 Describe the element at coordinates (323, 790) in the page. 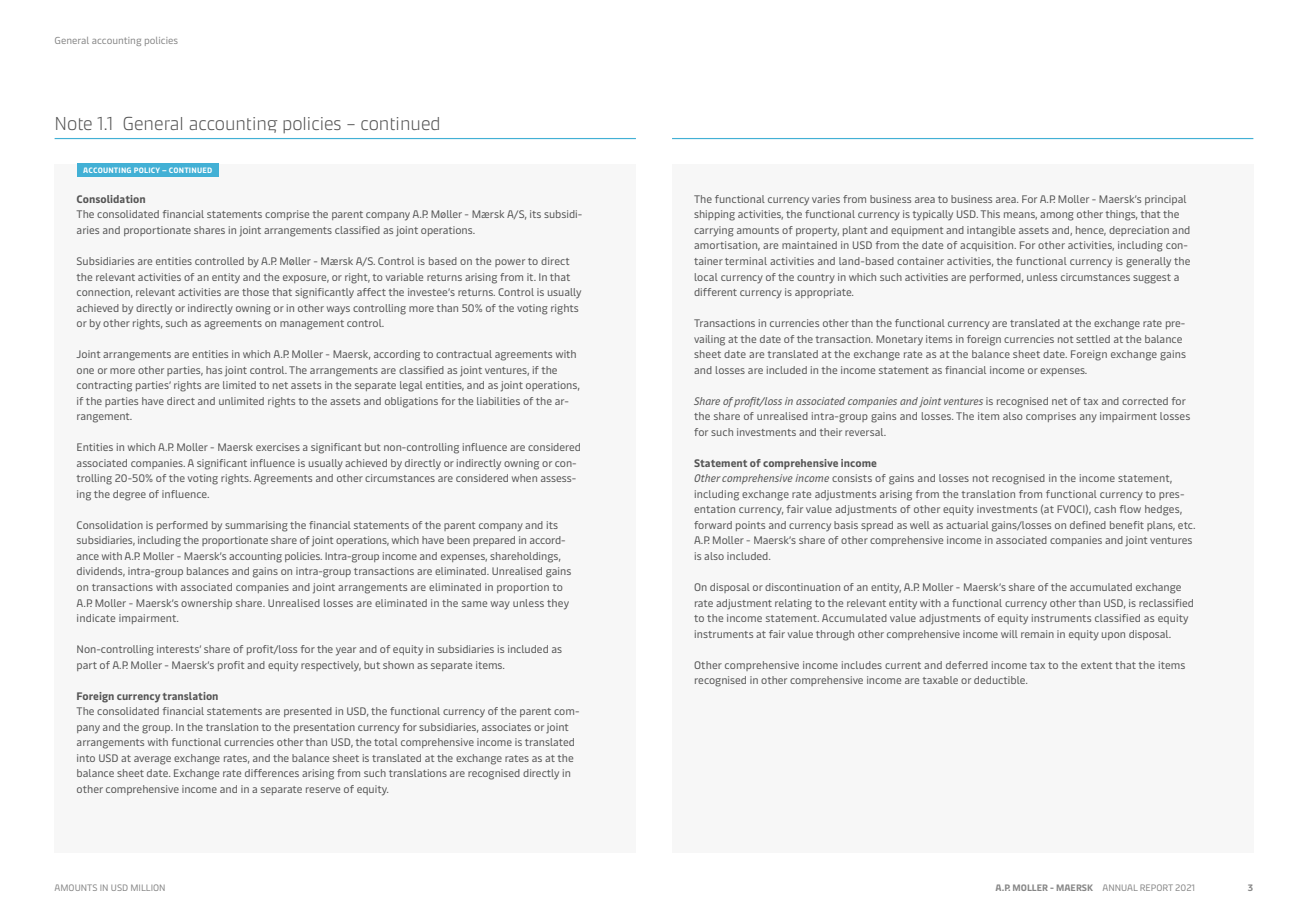

I see `reserve` at that location.
